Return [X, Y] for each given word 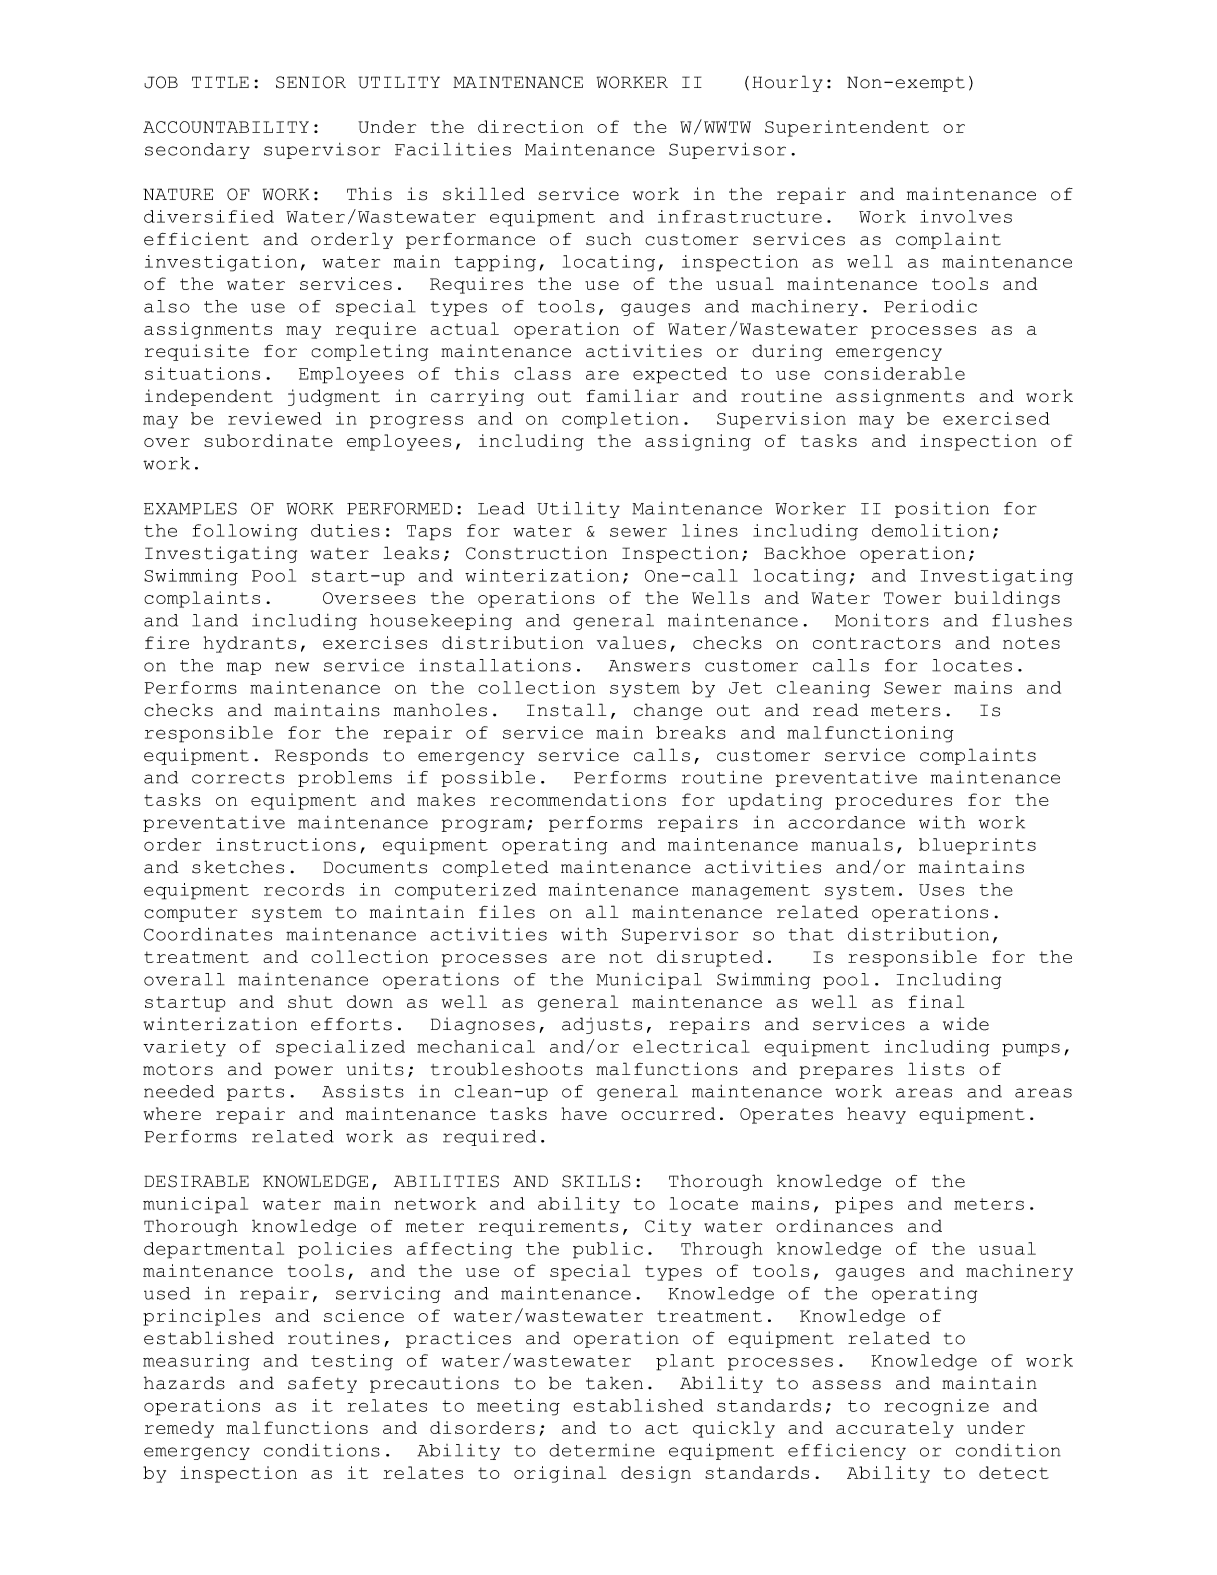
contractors [877, 643]
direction [530, 126]
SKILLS [596, 1181]
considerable [894, 373]
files [507, 912]
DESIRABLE [196, 1181]
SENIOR [311, 82]
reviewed [275, 418]
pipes [864, 1205]
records [304, 889]
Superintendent [847, 128]
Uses [941, 890]
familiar [632, 396]
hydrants [250, 644]
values [631, 642]
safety [322, 1385]
